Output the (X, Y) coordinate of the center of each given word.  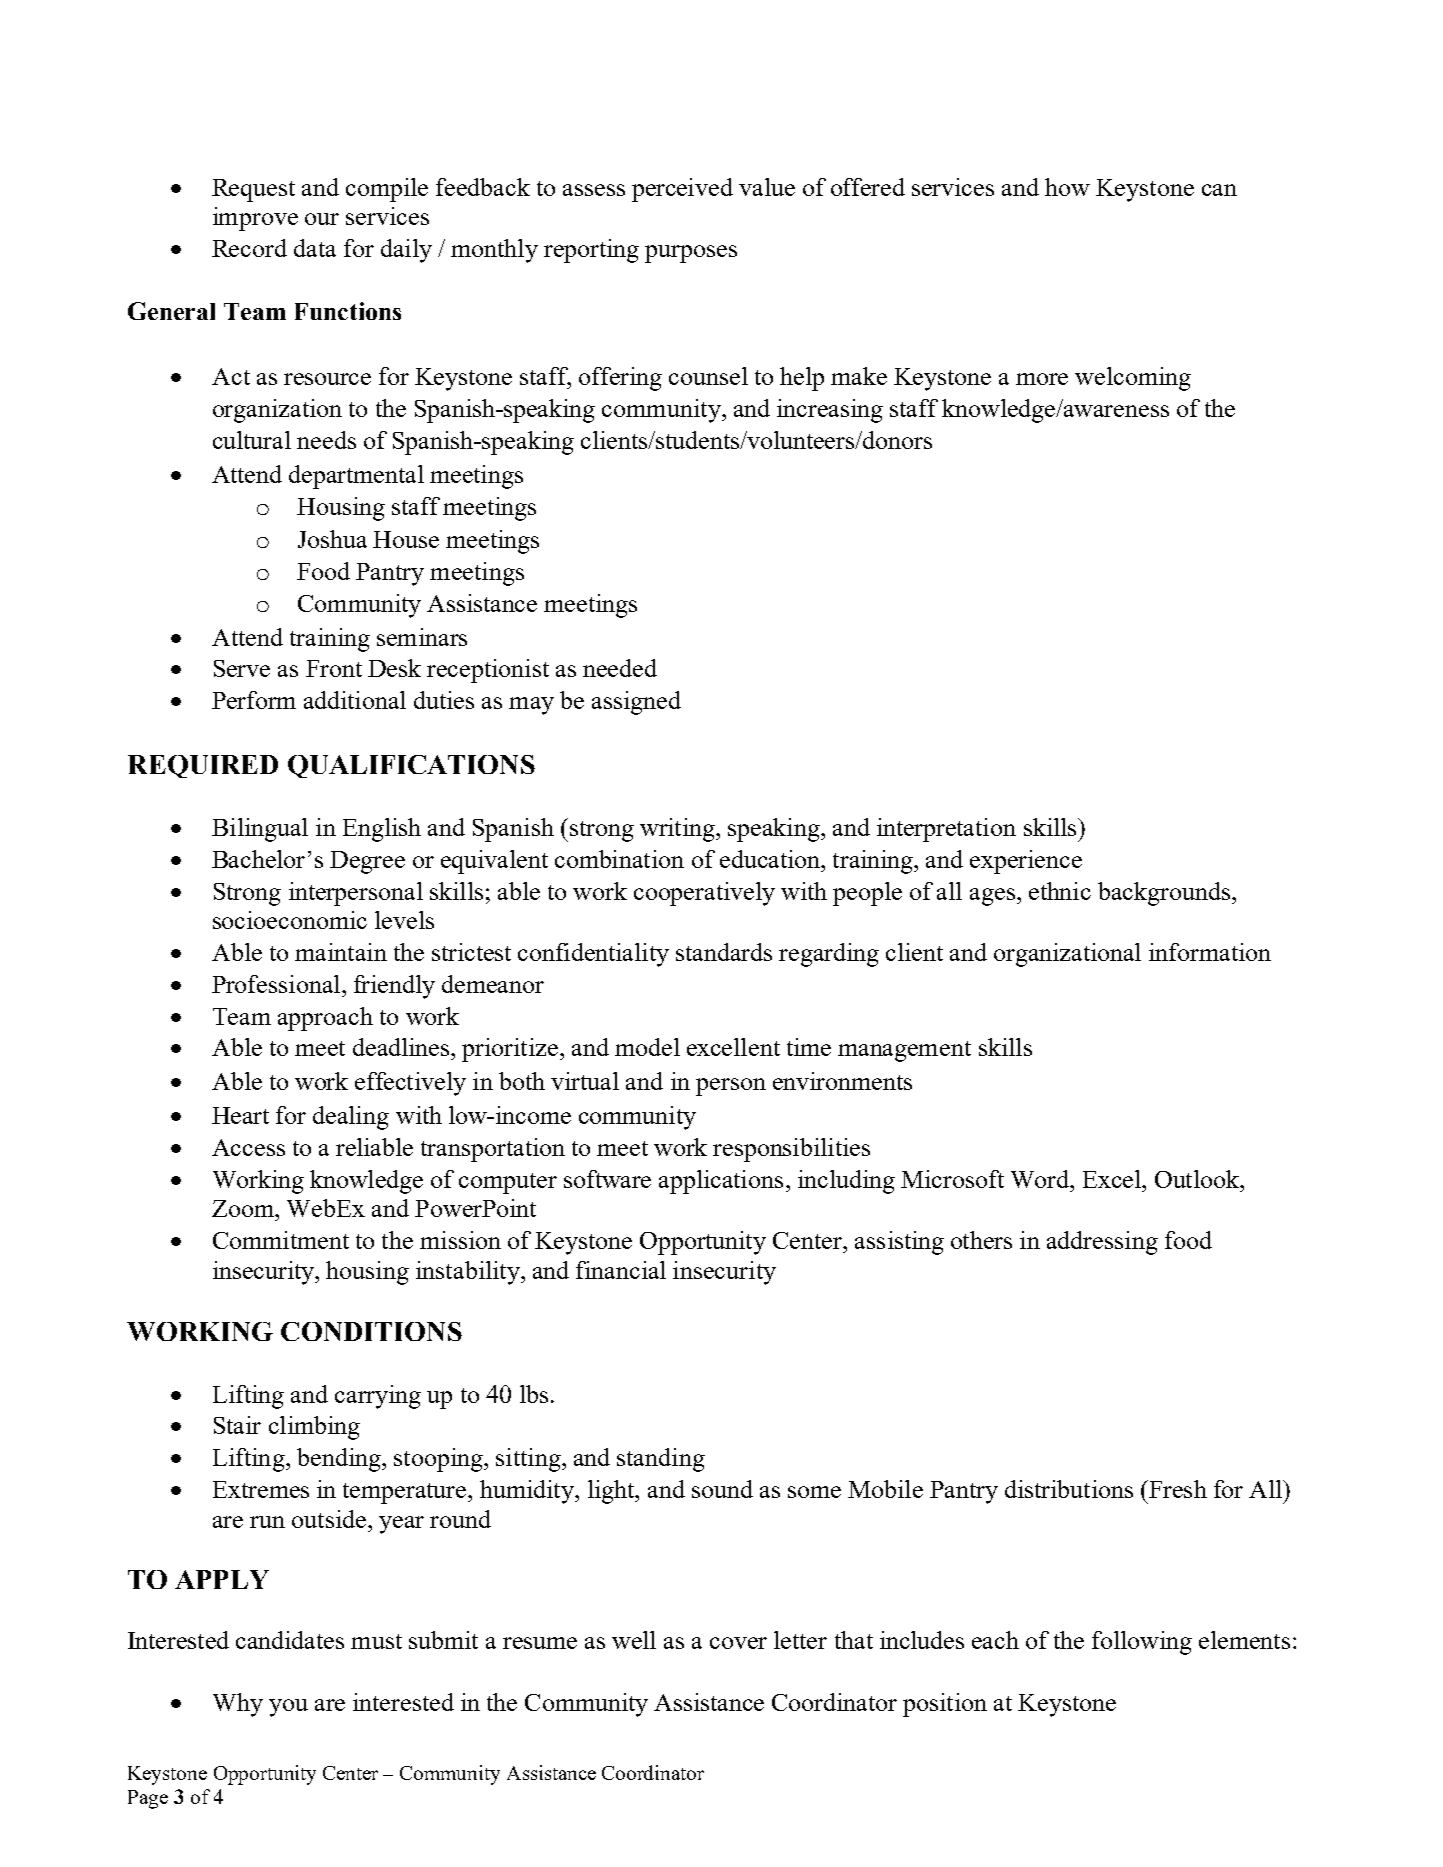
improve (255, 219)
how (1067, 187)
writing (678, 830)
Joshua (332, 539)
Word (1041, 1179)
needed (620, 668)
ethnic (1060, 891)
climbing (314, 1428)
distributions (1069, 1489)
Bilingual (260, 830)
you (288, 1708)
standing (661, 1460)
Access (248, 1147)
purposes (691, 254)
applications (721, 1182)
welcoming (1133, 379)
